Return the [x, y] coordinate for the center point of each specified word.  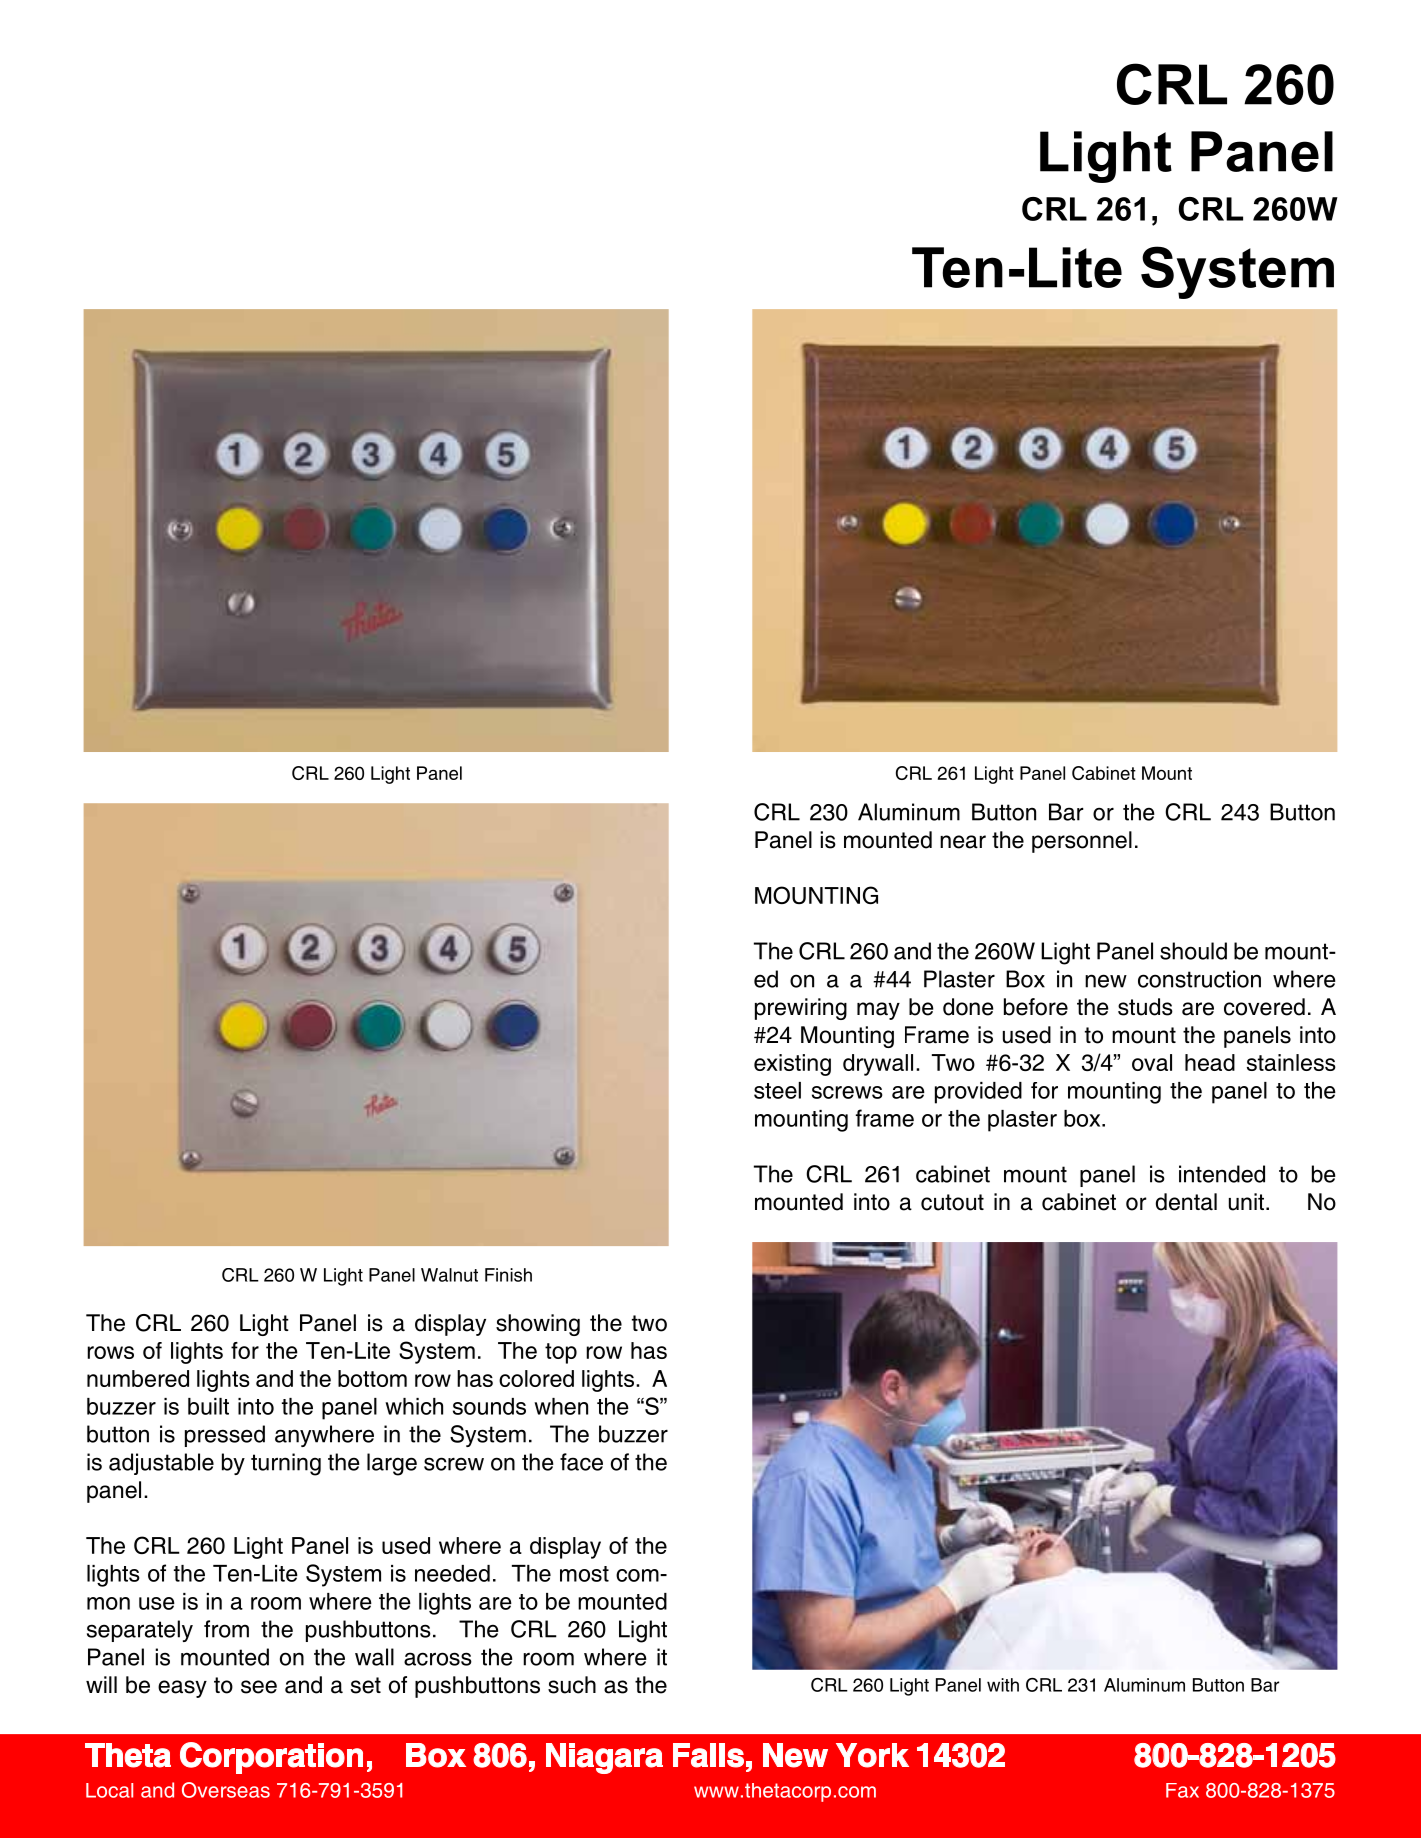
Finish [508, 1275]
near [963, 842]
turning [286, 1464]
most [584, 1574]
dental [1186, 1202]
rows [110, 1352]
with [1003, 1685]
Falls [708, 1755]
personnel [1082, 842]
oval [1152, 1062]
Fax [1182, 1790]
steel [777, 1090]
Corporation [271, 1758]
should [1193, 951]
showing [538, 1325]
